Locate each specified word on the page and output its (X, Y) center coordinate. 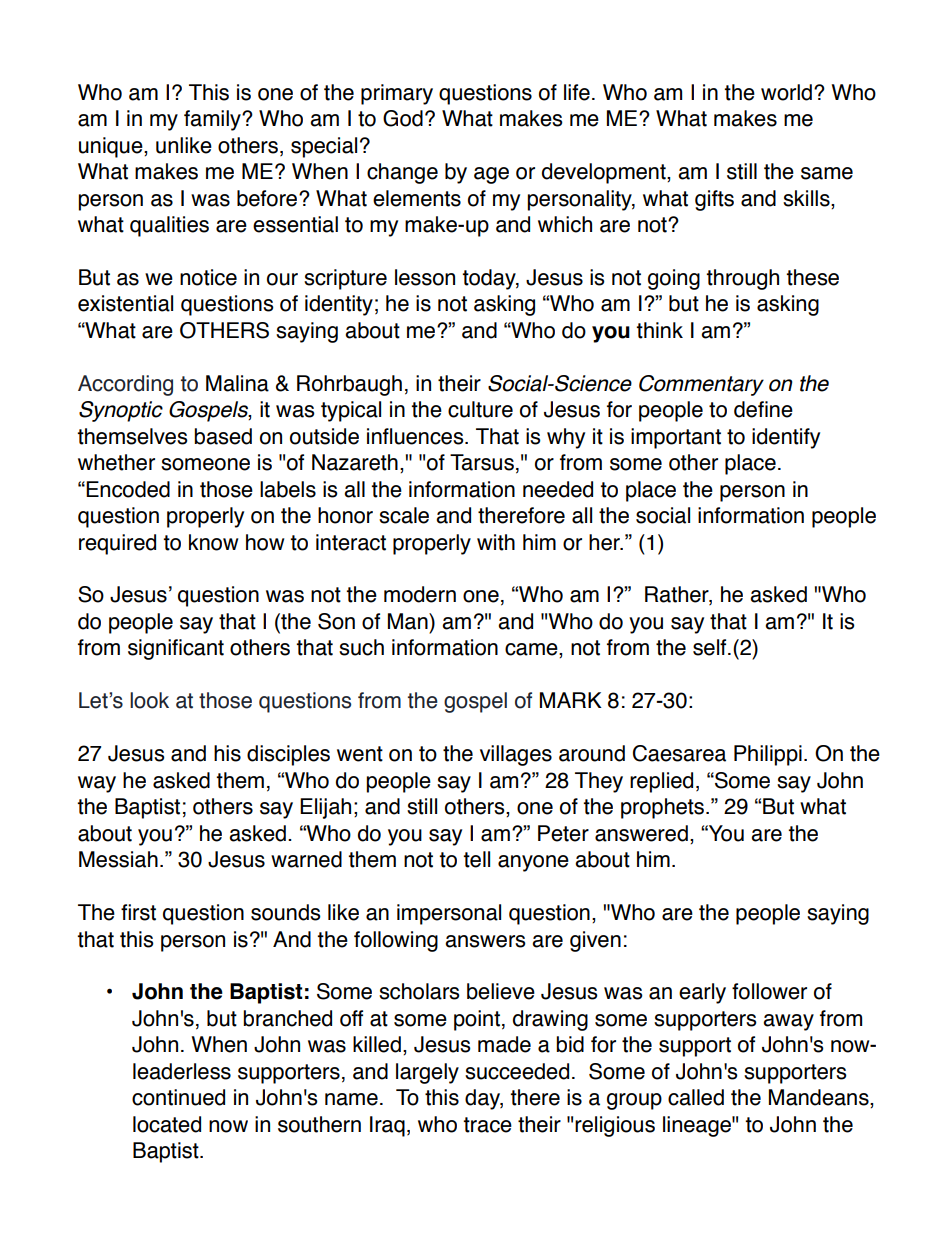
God (403, 118)
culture (480, 409)
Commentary (701, 385)
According (125, 385)
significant (176, 649)
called (696, 1097)
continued (178, 1097)
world (786, 92)
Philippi (768, 755)
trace (487, 1125)
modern (420, 594)
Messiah (118, 859)
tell (476, 859)
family (213, 120)
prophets (664, 808)
